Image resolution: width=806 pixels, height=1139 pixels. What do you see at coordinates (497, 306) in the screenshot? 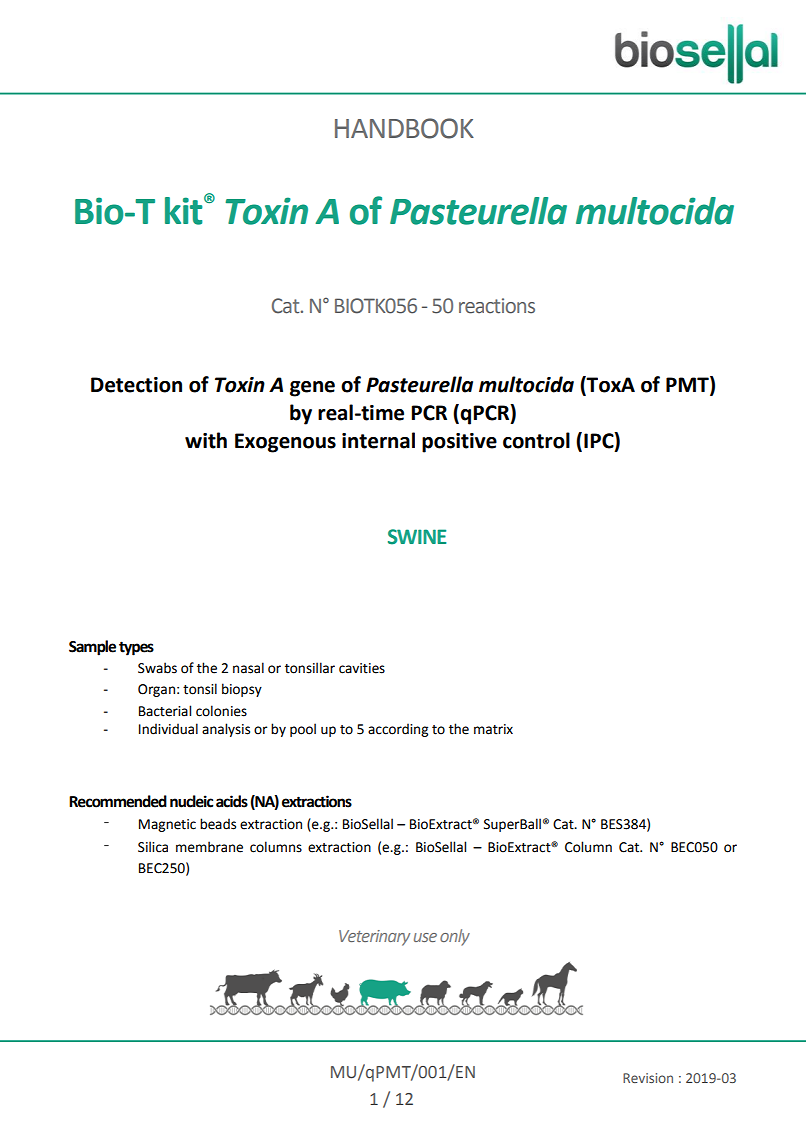
I see `reactions` at bounding box center [497, 306].
